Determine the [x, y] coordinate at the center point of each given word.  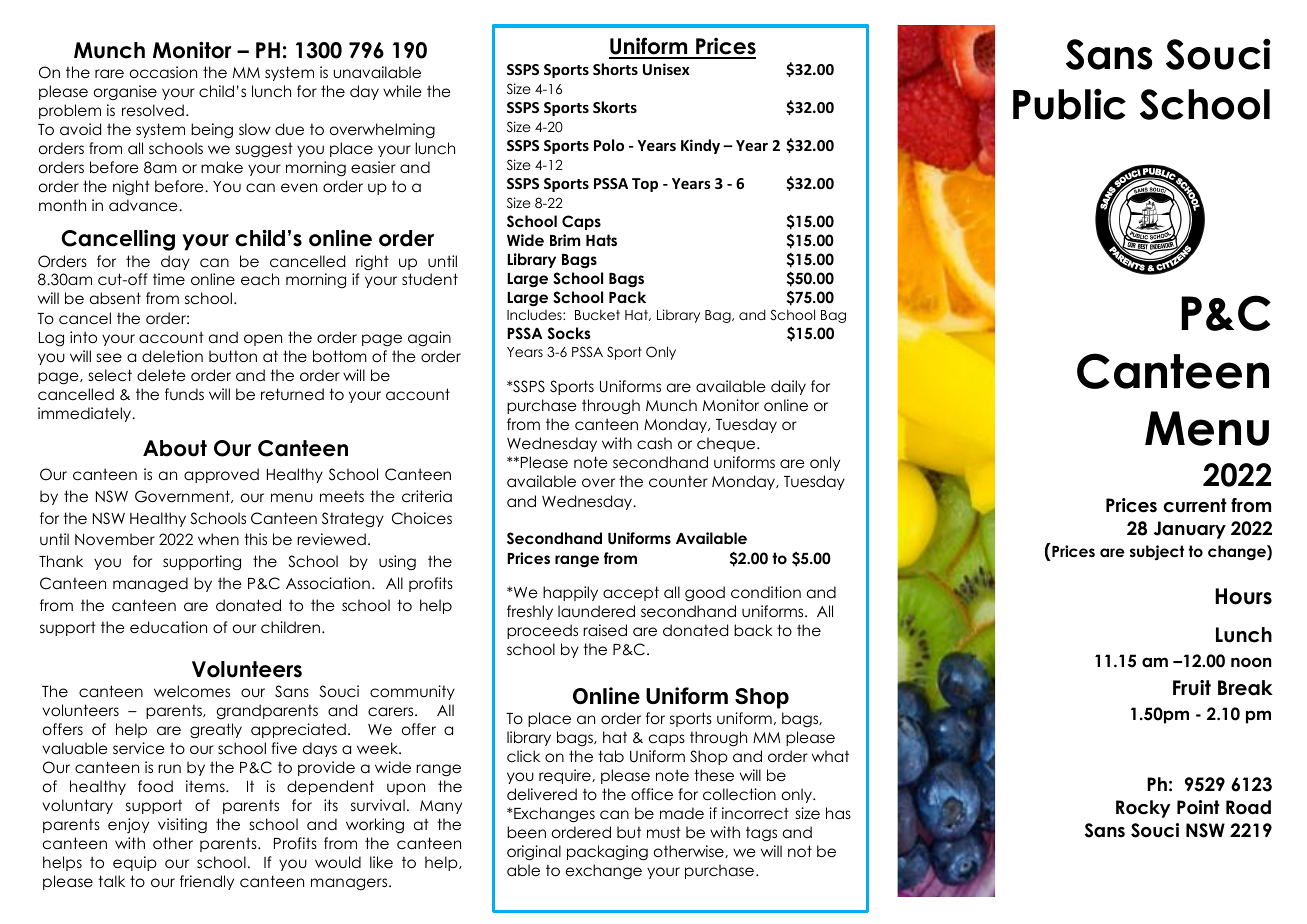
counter [678, 481]
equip [135, 863]
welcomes [192, 691]
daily [788, 387]
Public [1069, 104]
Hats [601, 240]
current [1195, 505]
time [169, 279]
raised [605, 630]
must [664, 832]
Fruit [1192, 688]
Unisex [666, 69]
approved [221, 475]
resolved [153, 110]
